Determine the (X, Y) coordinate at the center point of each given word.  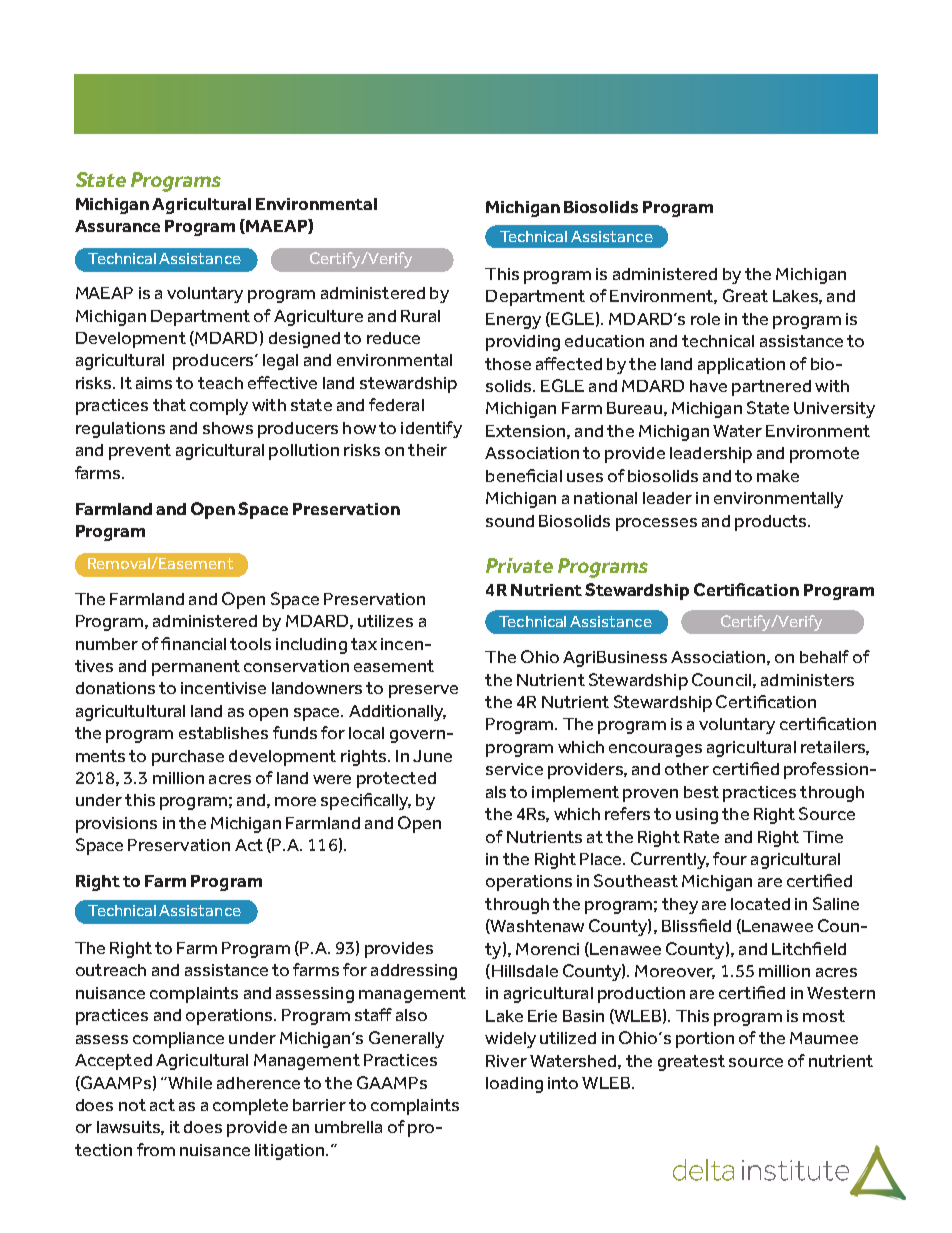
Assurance (117, 226)
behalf (824, 656)
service (514, 769)
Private (519, 565)
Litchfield (809, 948)
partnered (771, 388)
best (701, 792)
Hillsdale (525, 971)
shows (228, 428)
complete (250, 1107)
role (705, 319)
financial (193, 643)
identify (431, 429)
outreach (111, 970)
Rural (420, 316)
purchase (188, 758)
